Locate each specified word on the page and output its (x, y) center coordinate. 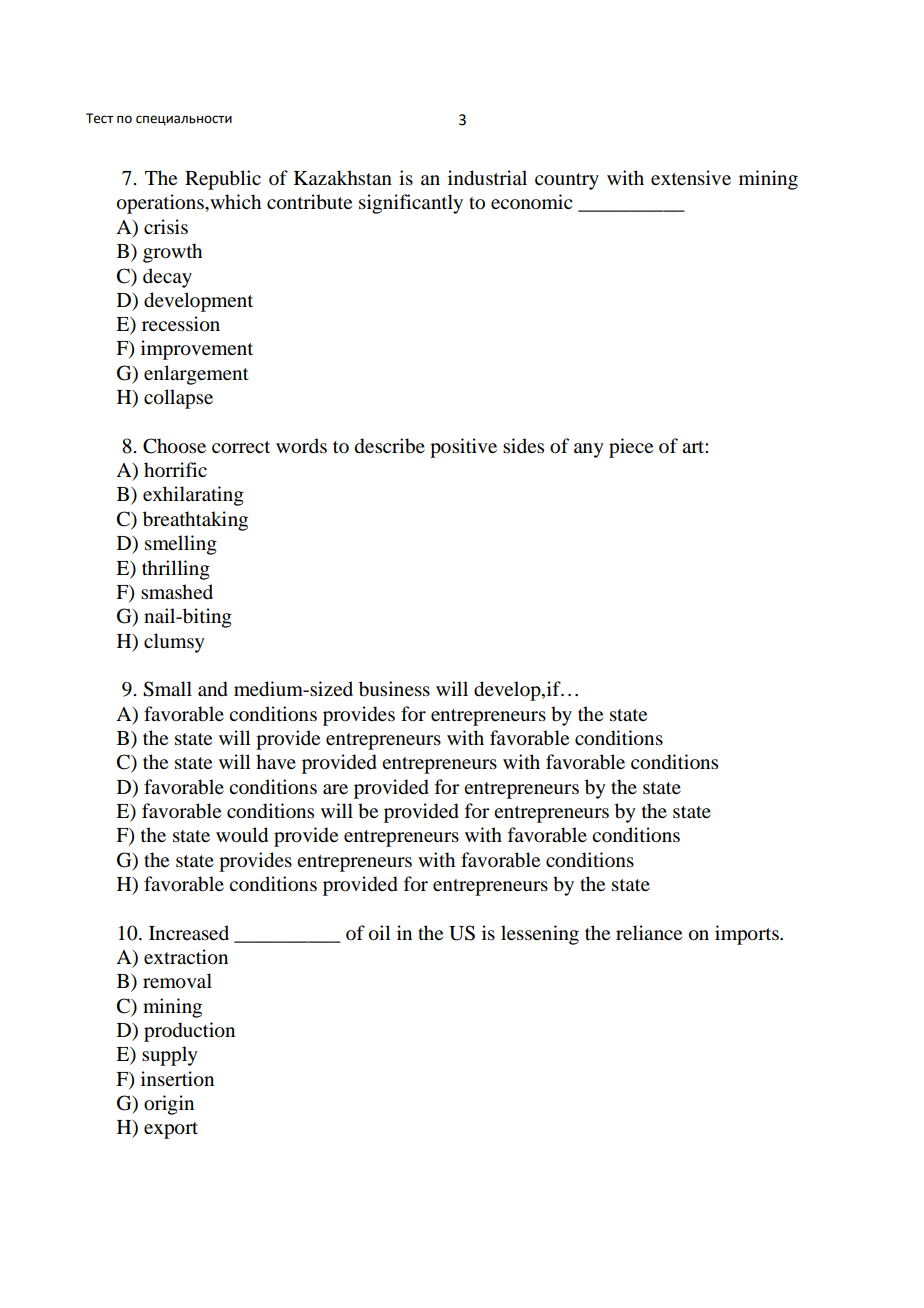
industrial (487, 178)
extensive (691, 177)
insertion (177, 1079)
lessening (540, 935)
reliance (649, 933)
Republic (223, 180)
